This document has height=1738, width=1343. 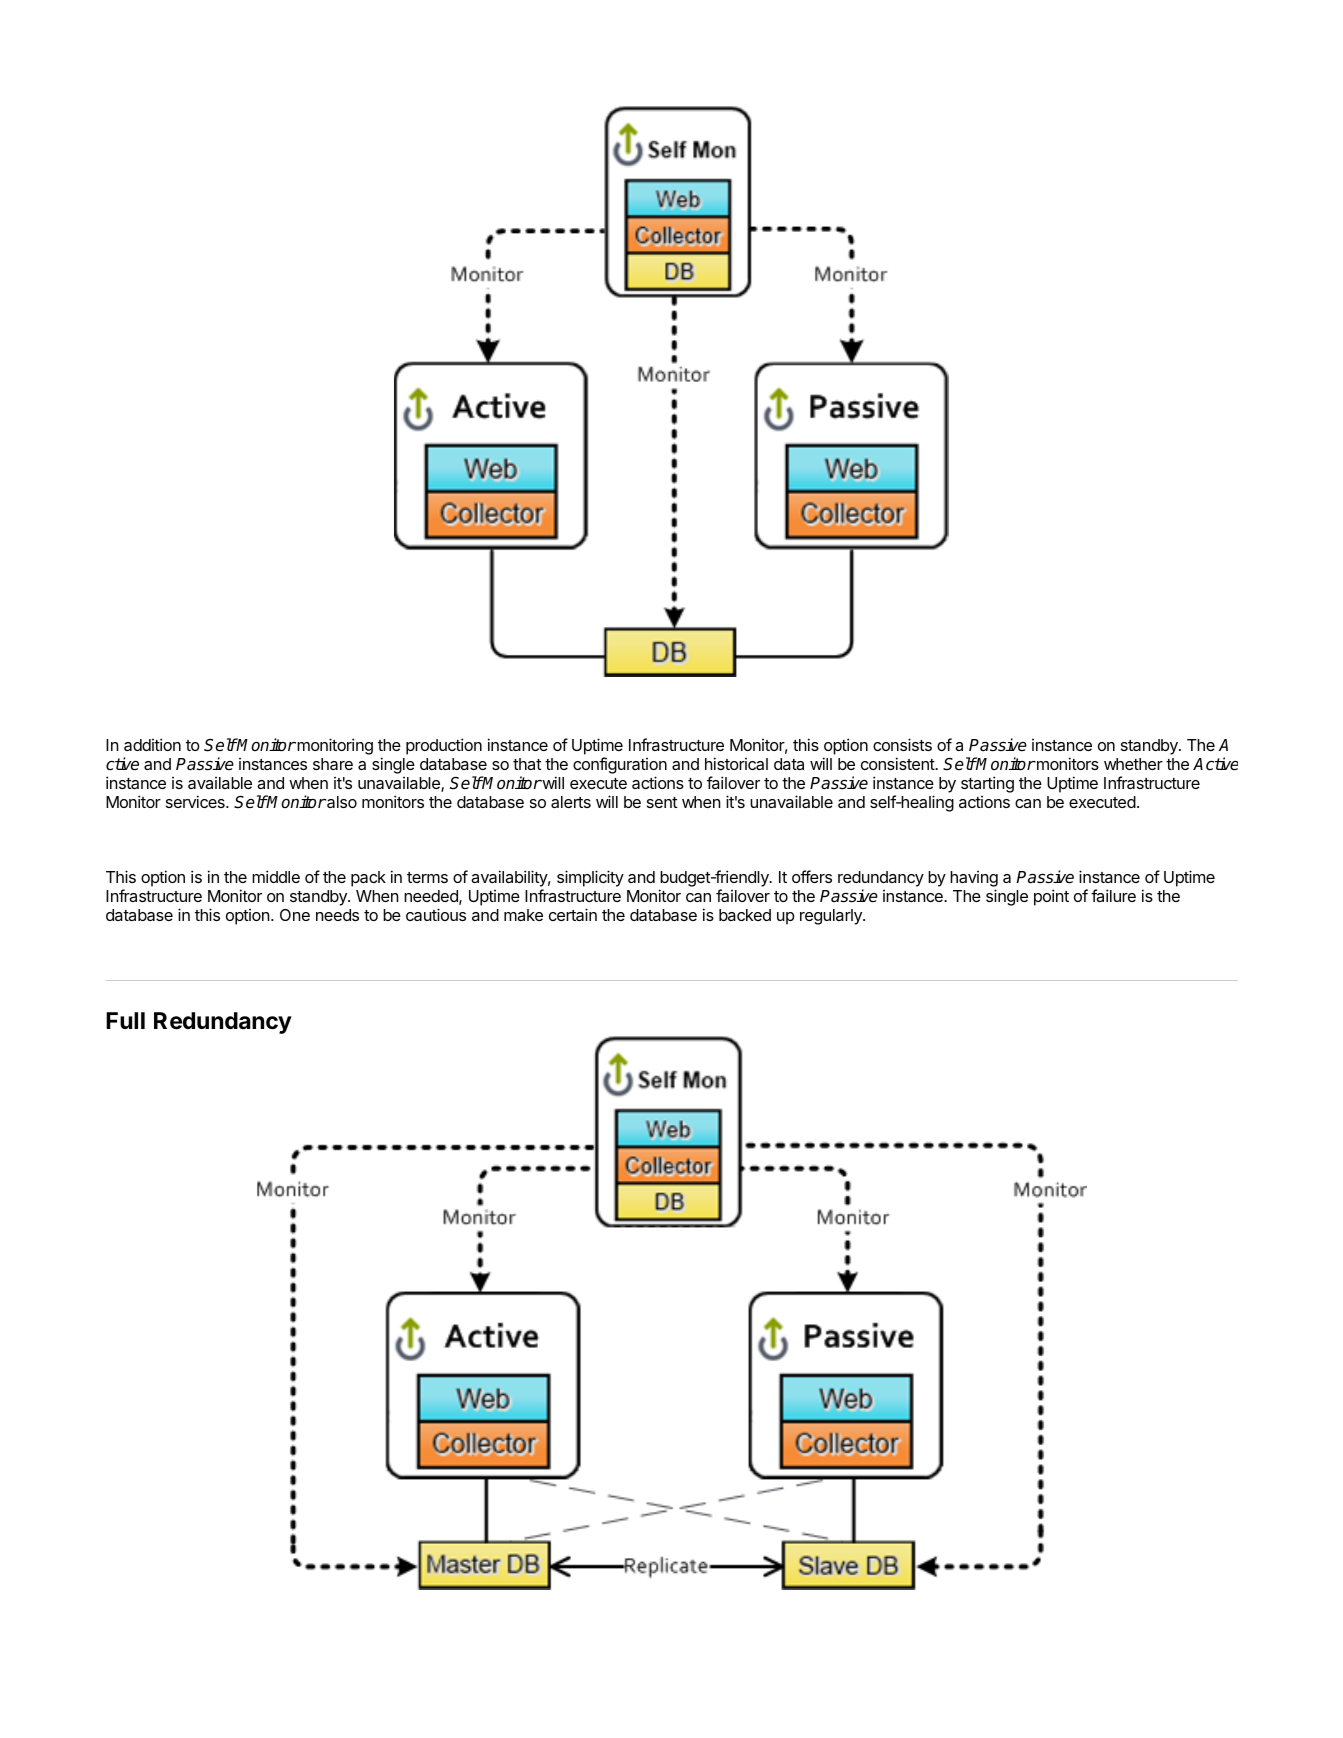 I want to click on consists, so click(x=902, y=744).
